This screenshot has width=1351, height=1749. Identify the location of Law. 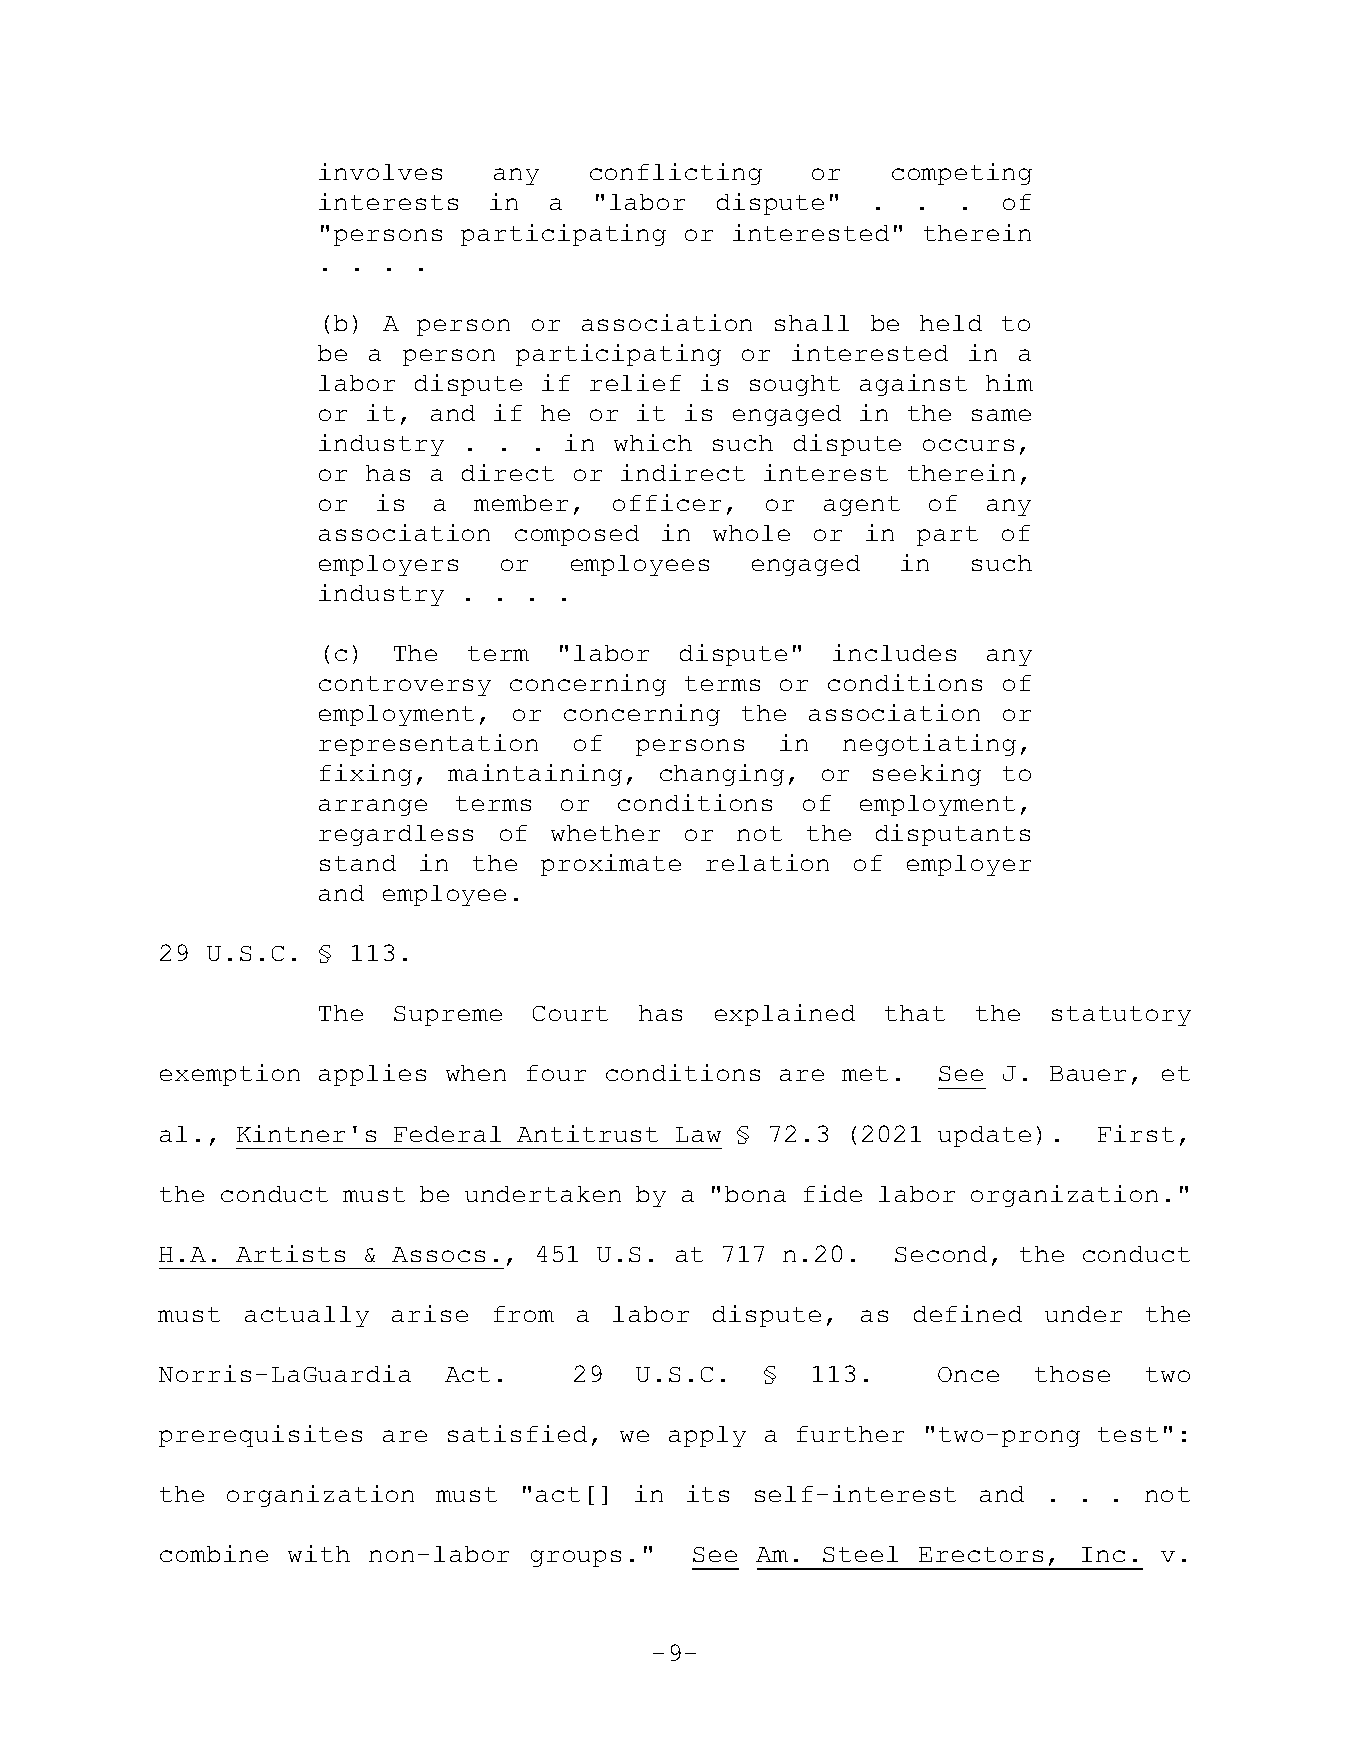
(698, 1134).
